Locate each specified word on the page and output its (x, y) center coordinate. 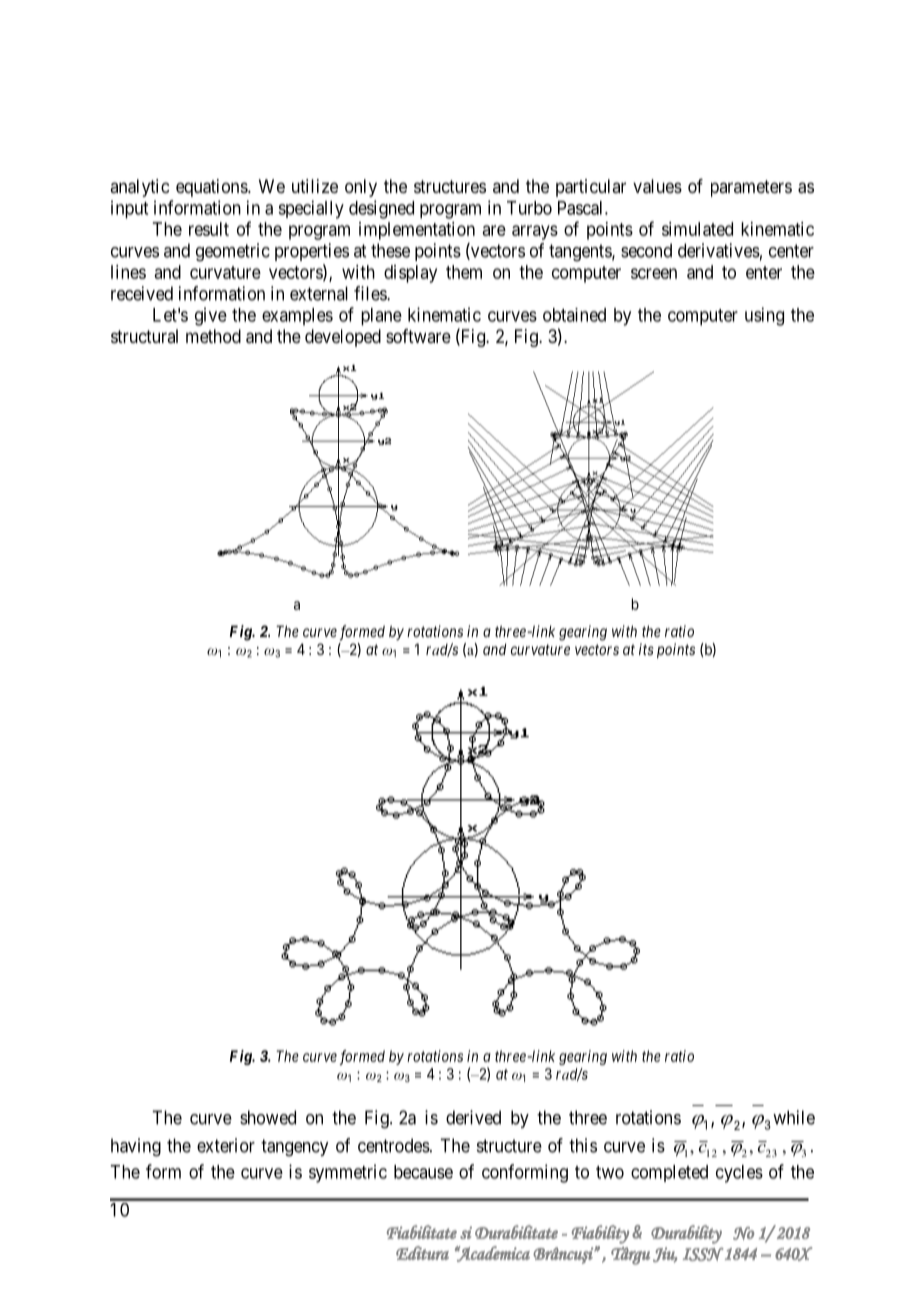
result (209, 229)
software (418, 336)
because (423, 1172)
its (646, 649)
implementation (417, 231)
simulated (697, 229)
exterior (226, 1145)
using (764, 316)
